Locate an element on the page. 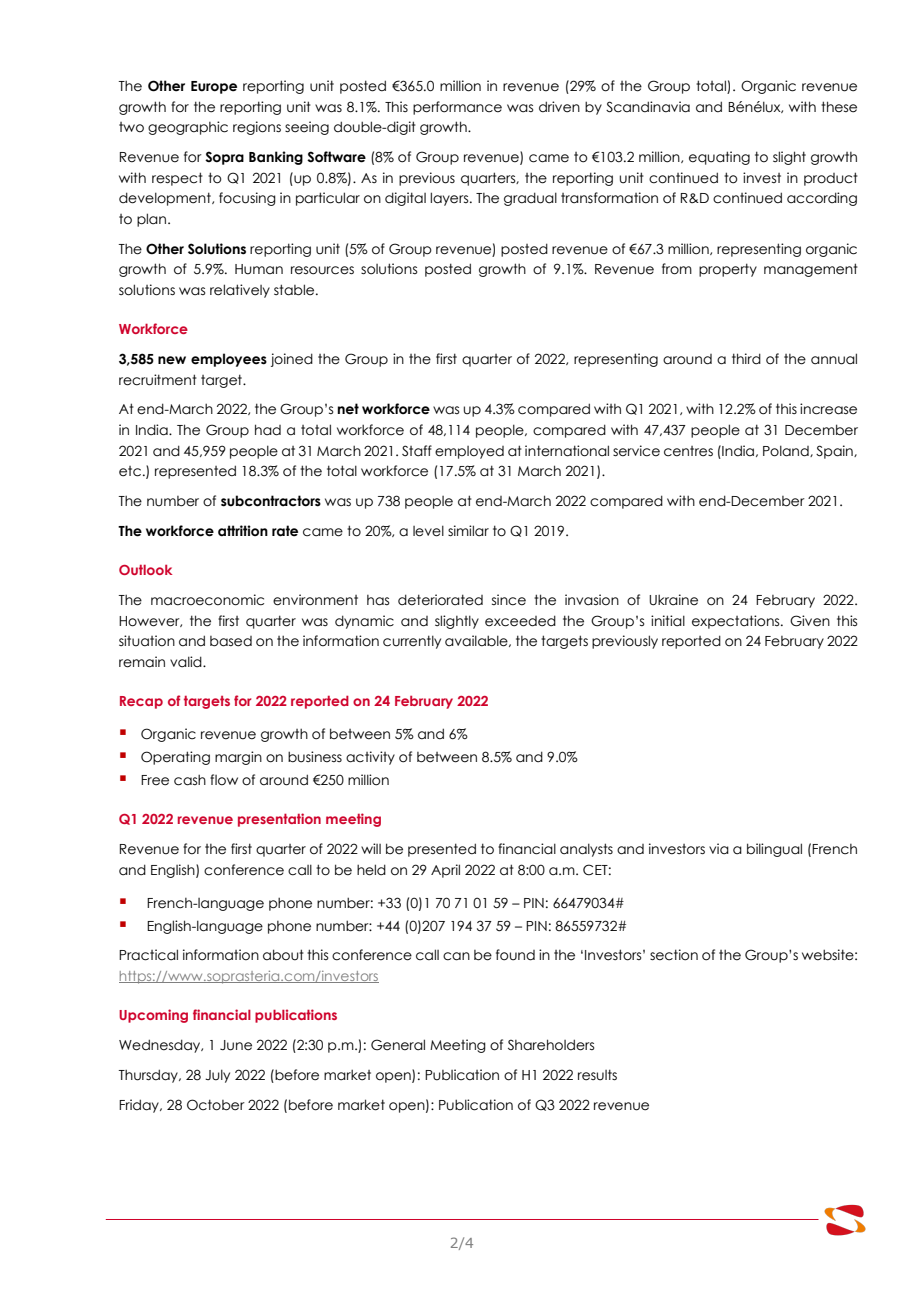 This image has width=924, height=1308. Shareholders is located at coordinates (551, 1045).
